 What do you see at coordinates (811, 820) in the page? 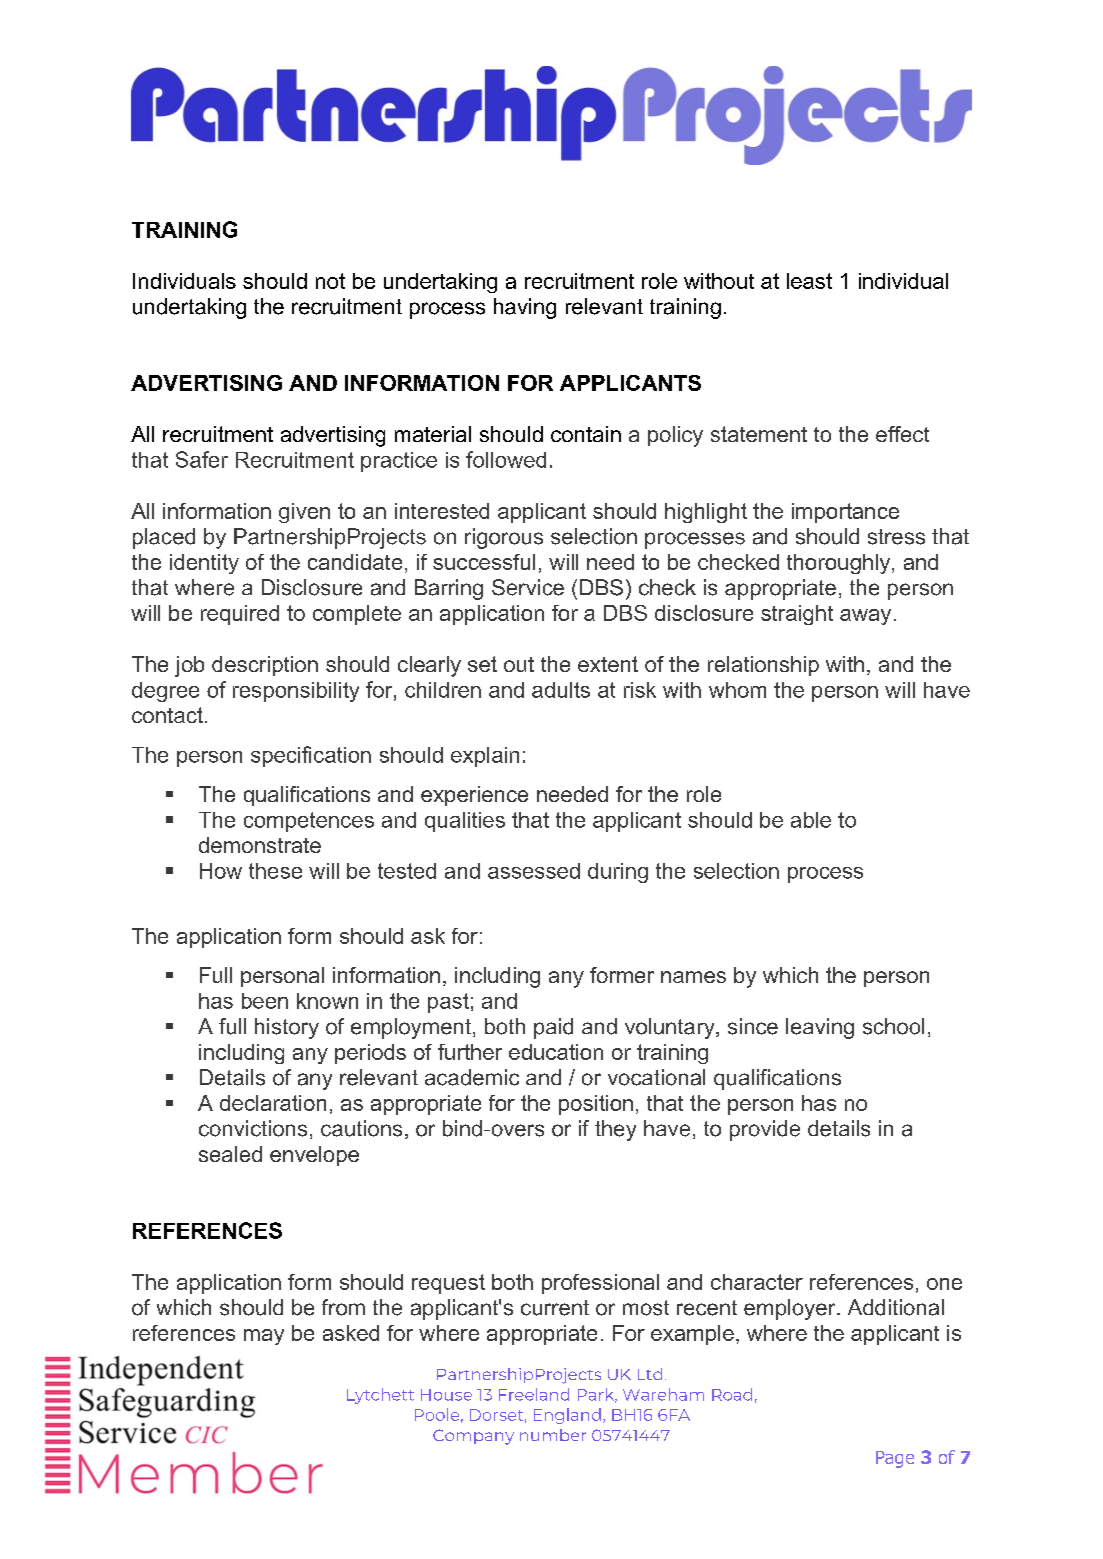
I see `able` at bounding box center [811, 820].
